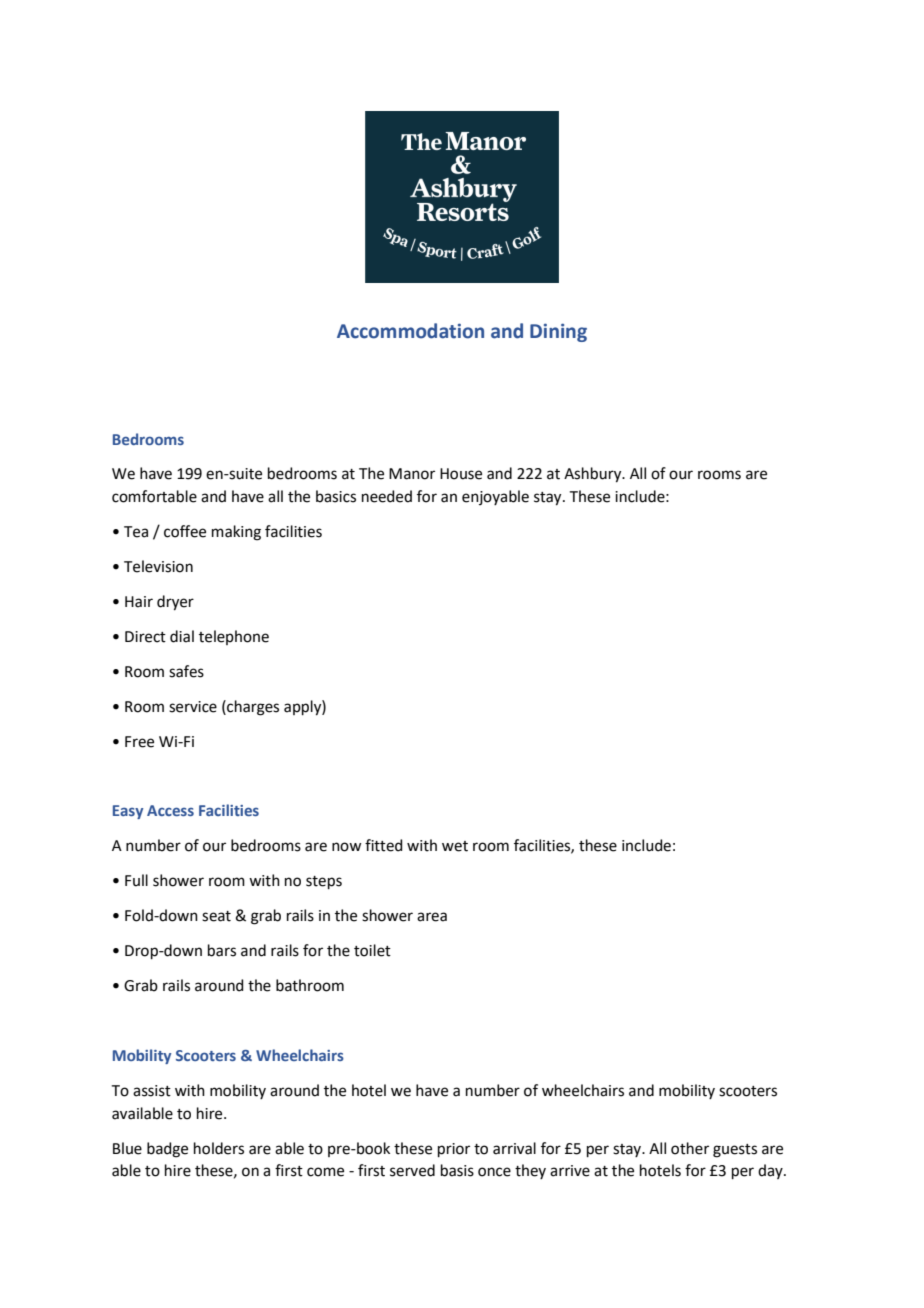 This image has width=924, height=1308. Describe the element at coordinates (558, 332) in the image. I see `Dining` at that location.
